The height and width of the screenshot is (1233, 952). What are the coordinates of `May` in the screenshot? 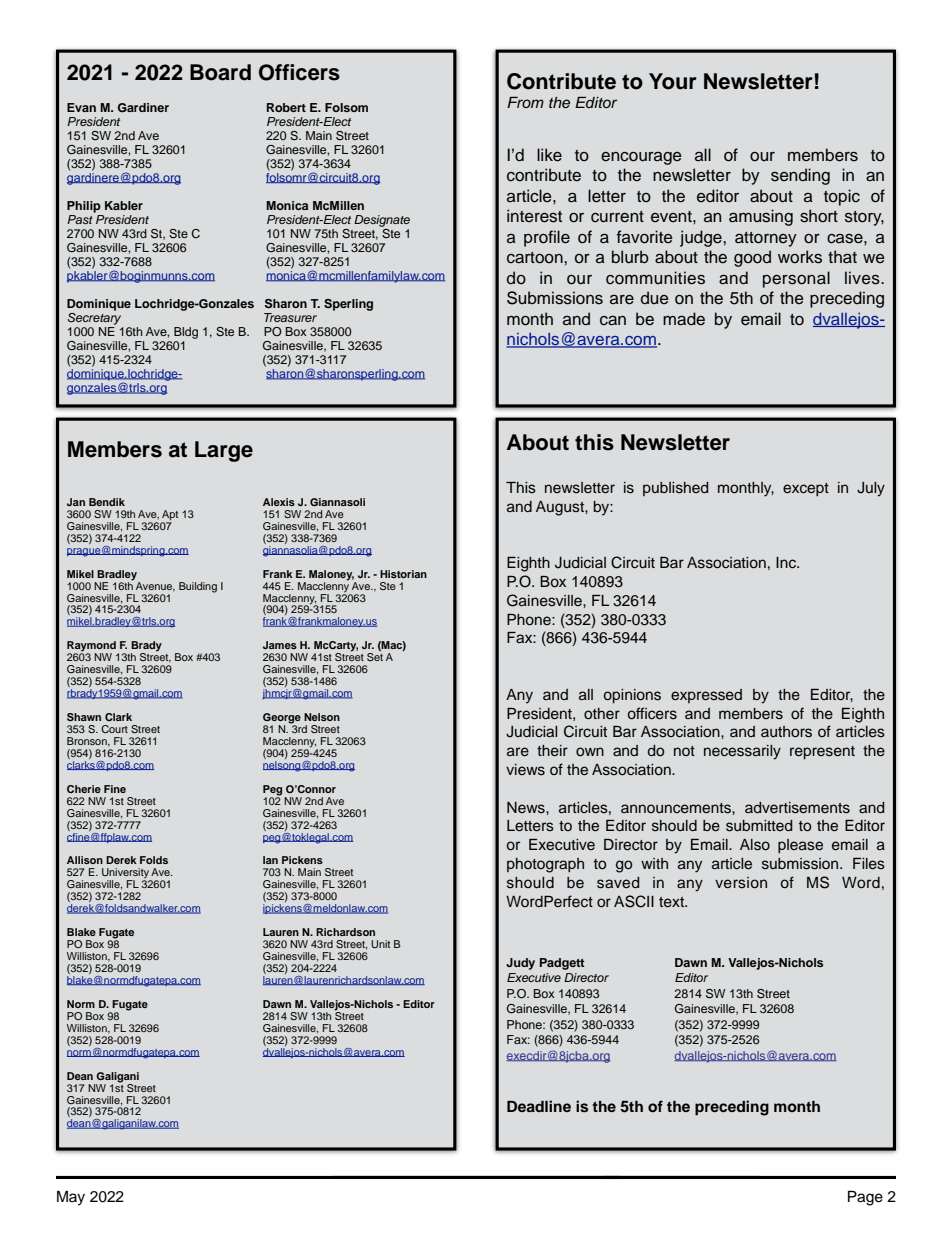 It's located at (71, 1198).
